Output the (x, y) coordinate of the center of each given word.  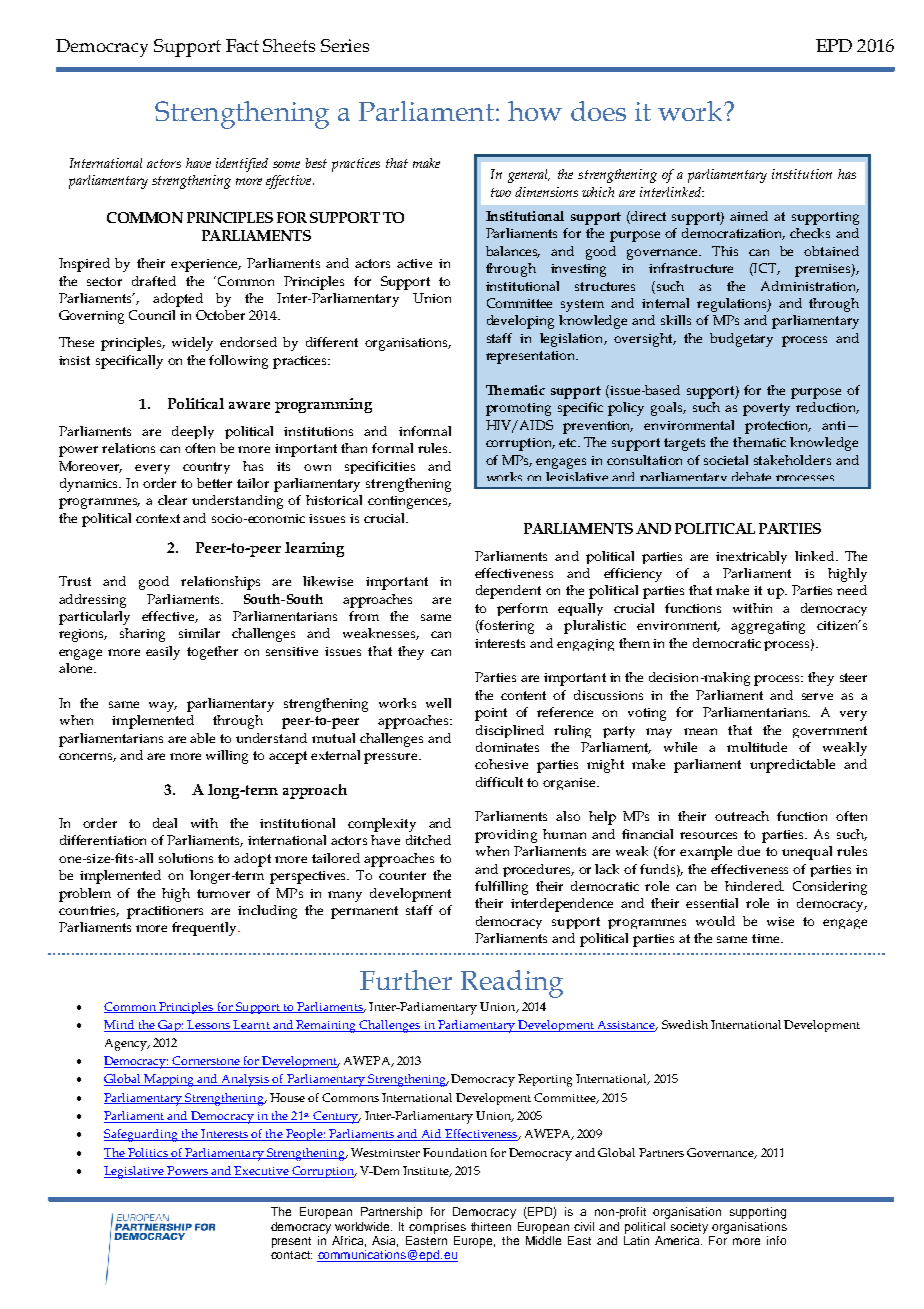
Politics (148, 1153)
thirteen (491, 1226)
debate (751, 476)
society (689, 1228)
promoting (518, 409)
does (598, 111)
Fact (242, 45)
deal (165, 823)
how (535, 111)
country (206, 468)
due (749, 851)
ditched (428, 840)
